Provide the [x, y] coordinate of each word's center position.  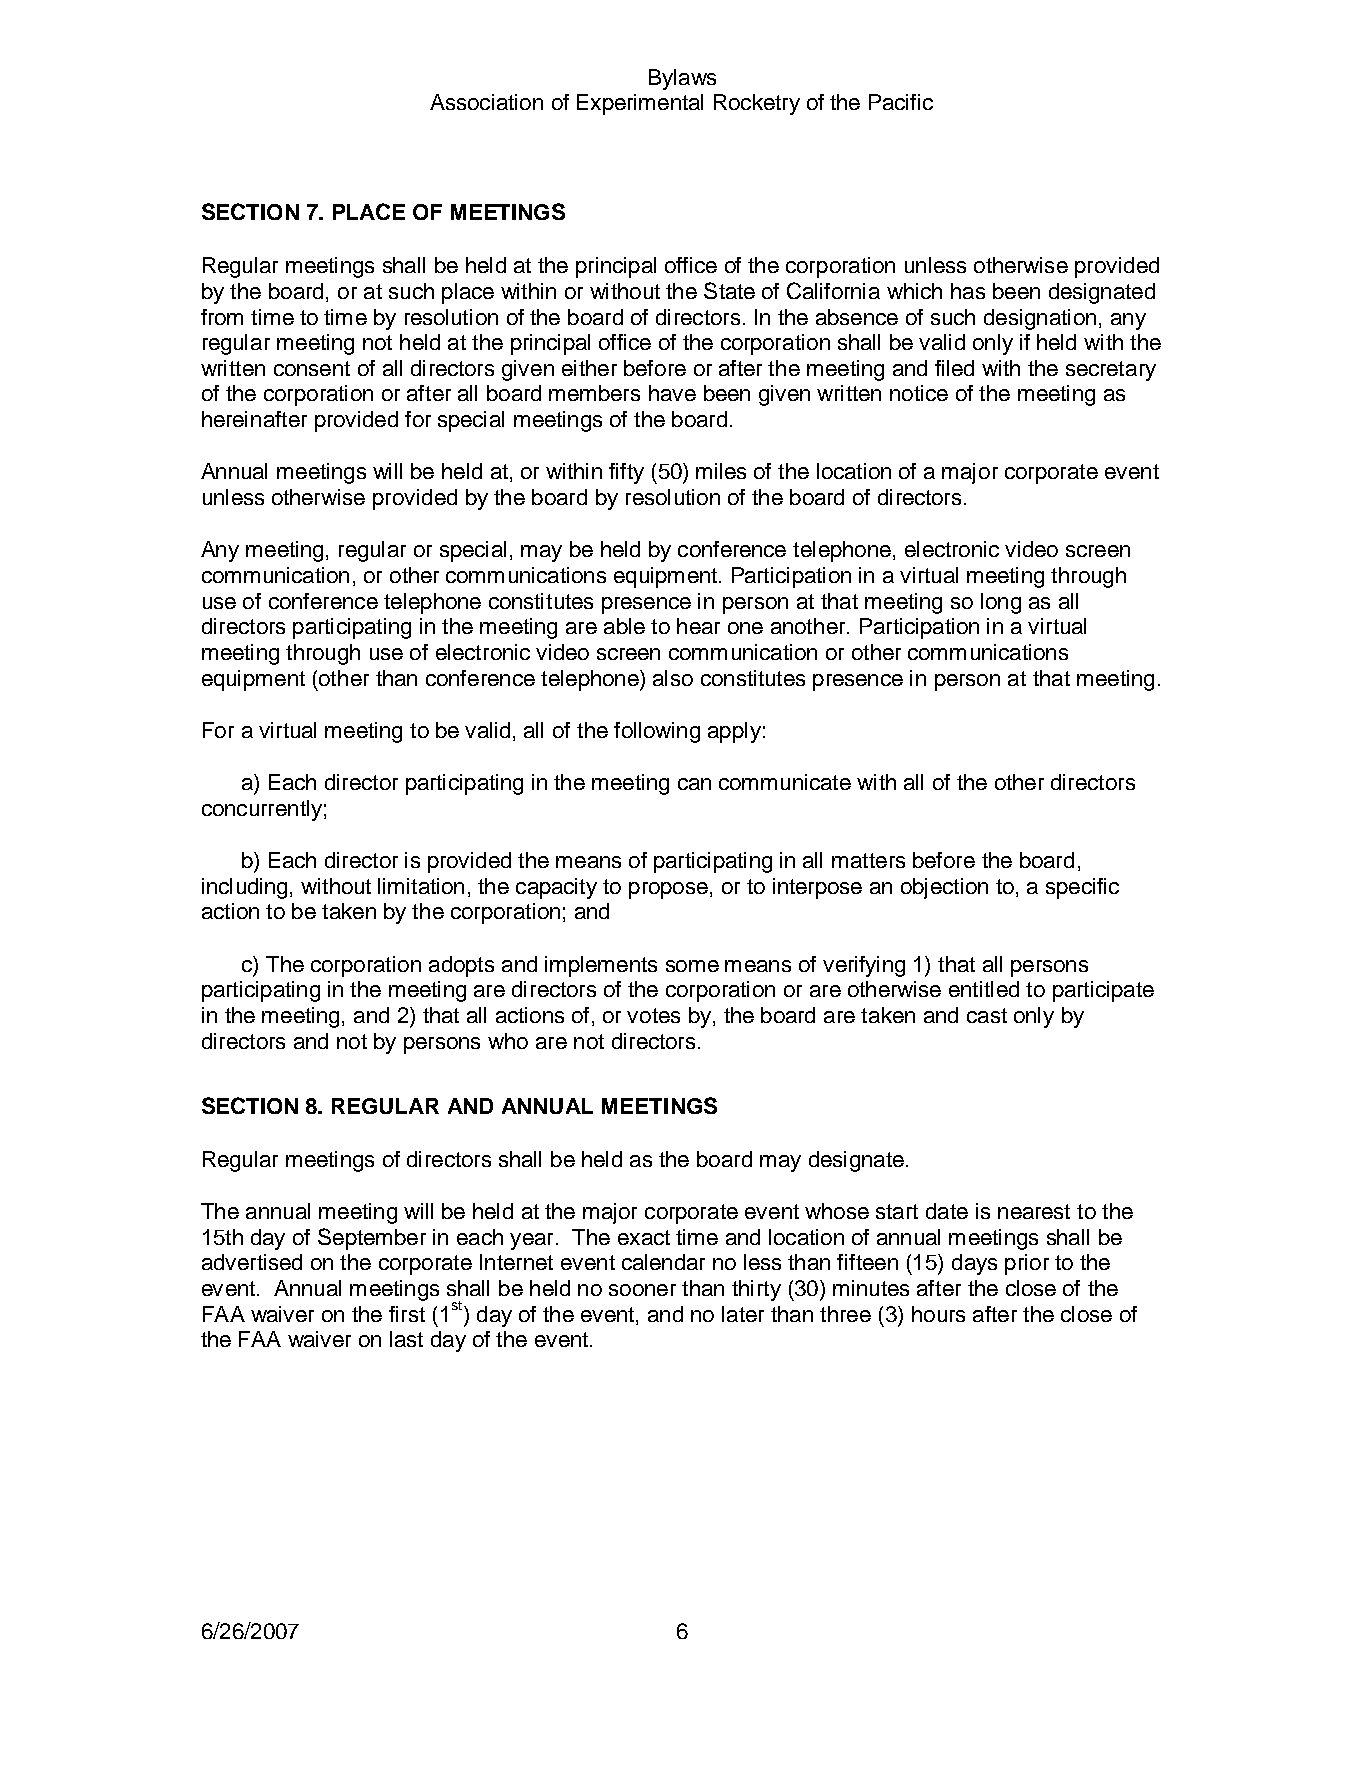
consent [312, 368]
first [407, 1314]
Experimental [640, 104]
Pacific [901, 102]
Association [486, 102]
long [1001, 603]
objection [944, 888]
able [624, 626]
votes [653, 1015]
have [672, 393]
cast [987, 1015]
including [244, 888]
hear [698, 626]
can [694, 784]
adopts [461, 966]
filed [954, 368]
